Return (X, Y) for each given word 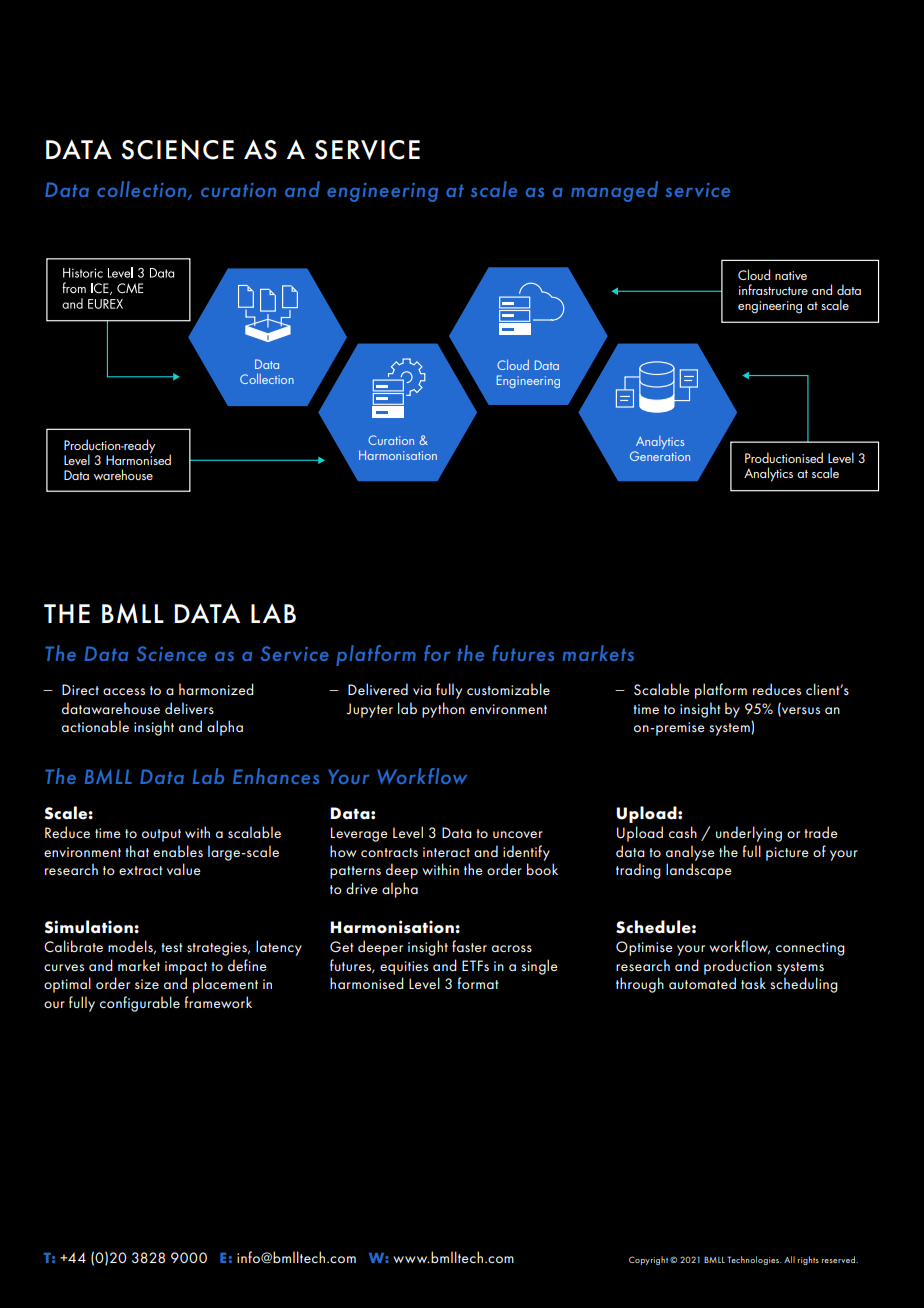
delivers (189, 708)
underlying (749, 834)
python (443, 710)
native (791, 275)
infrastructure (773, 289)
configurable (140, 1004)
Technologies (754, 1260)
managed (614, 191)
